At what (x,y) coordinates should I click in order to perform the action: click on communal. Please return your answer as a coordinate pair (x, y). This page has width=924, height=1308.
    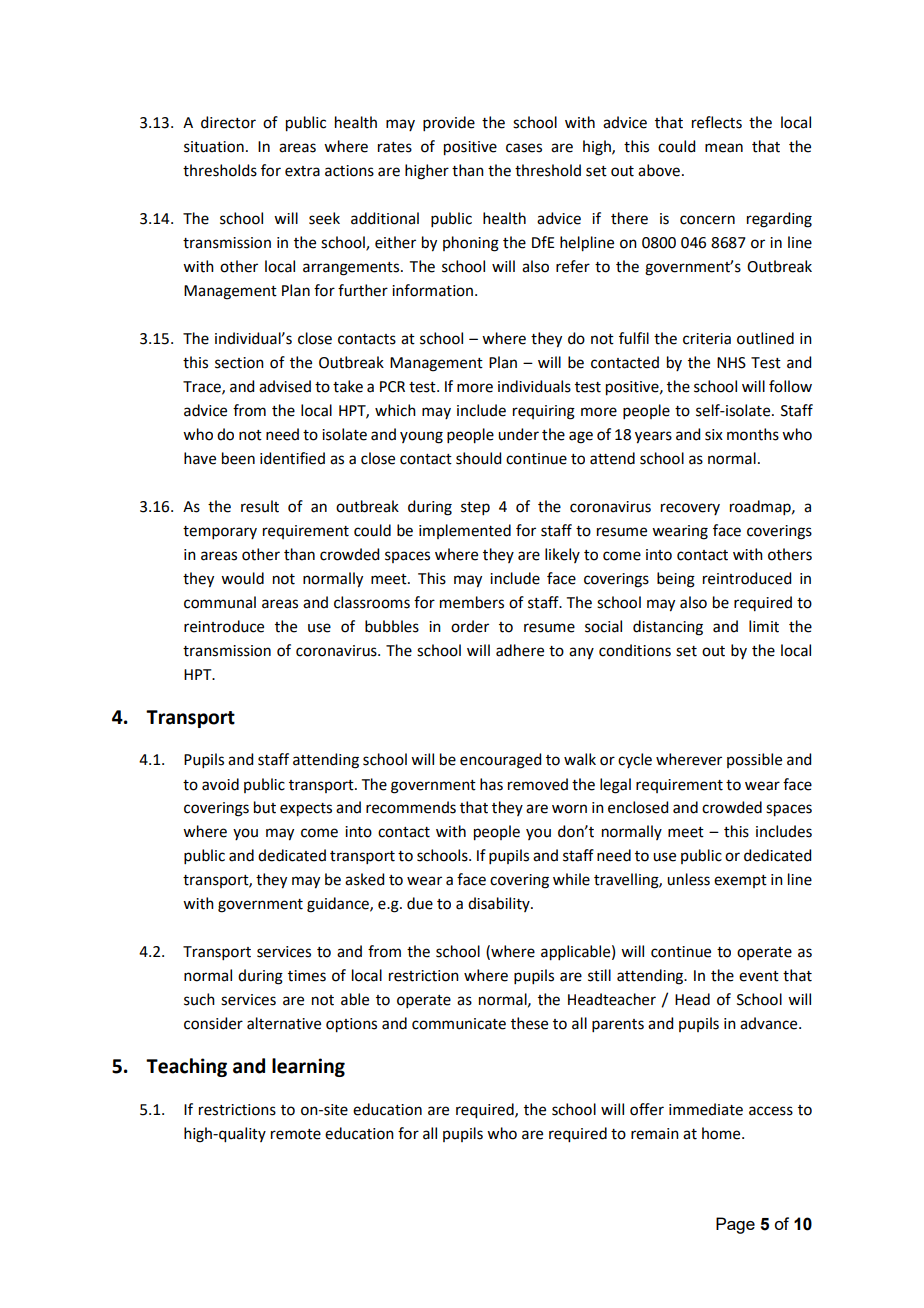
    Looking at the image, I should click on (220, 602).
